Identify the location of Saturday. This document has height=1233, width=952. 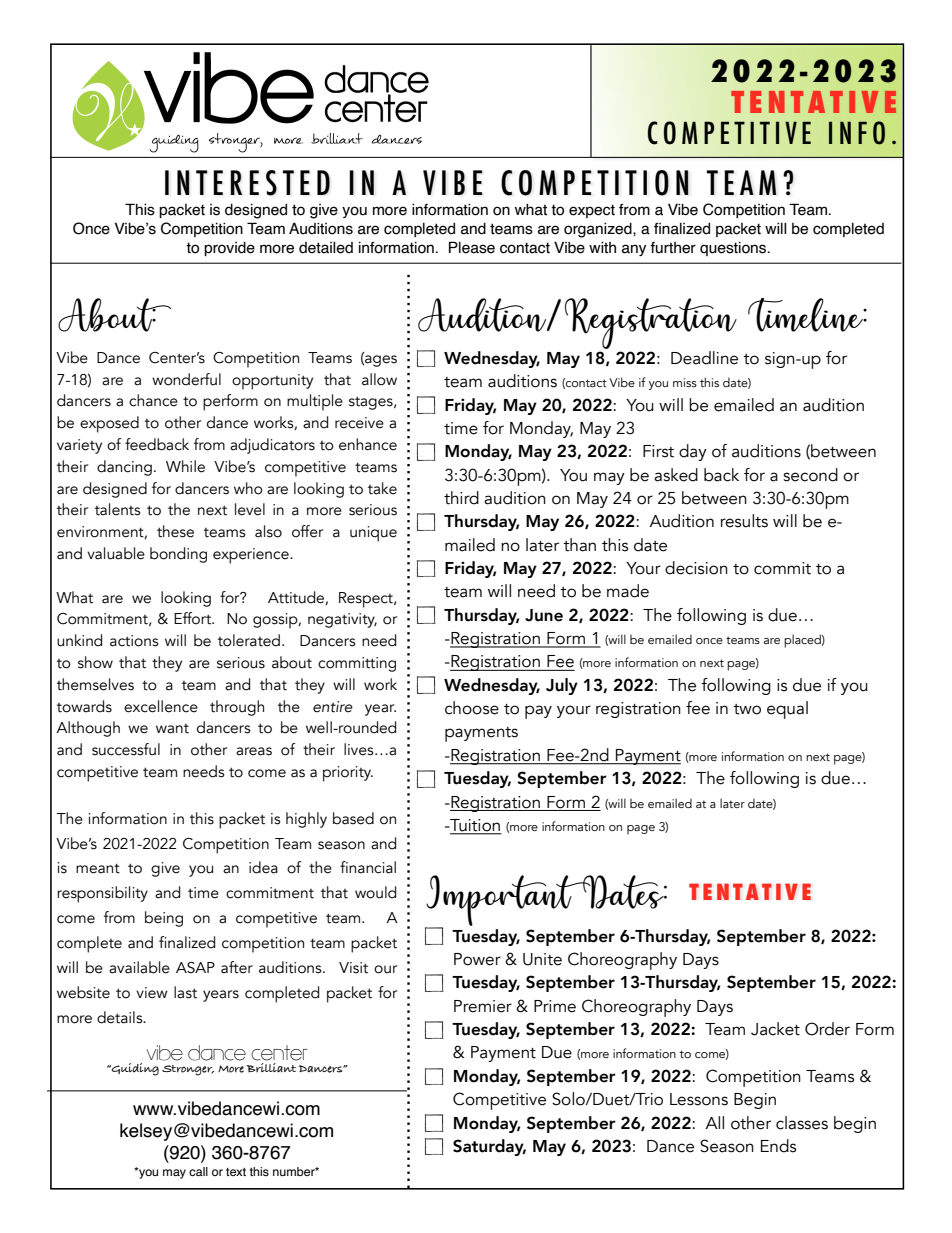
(489, 1147).
